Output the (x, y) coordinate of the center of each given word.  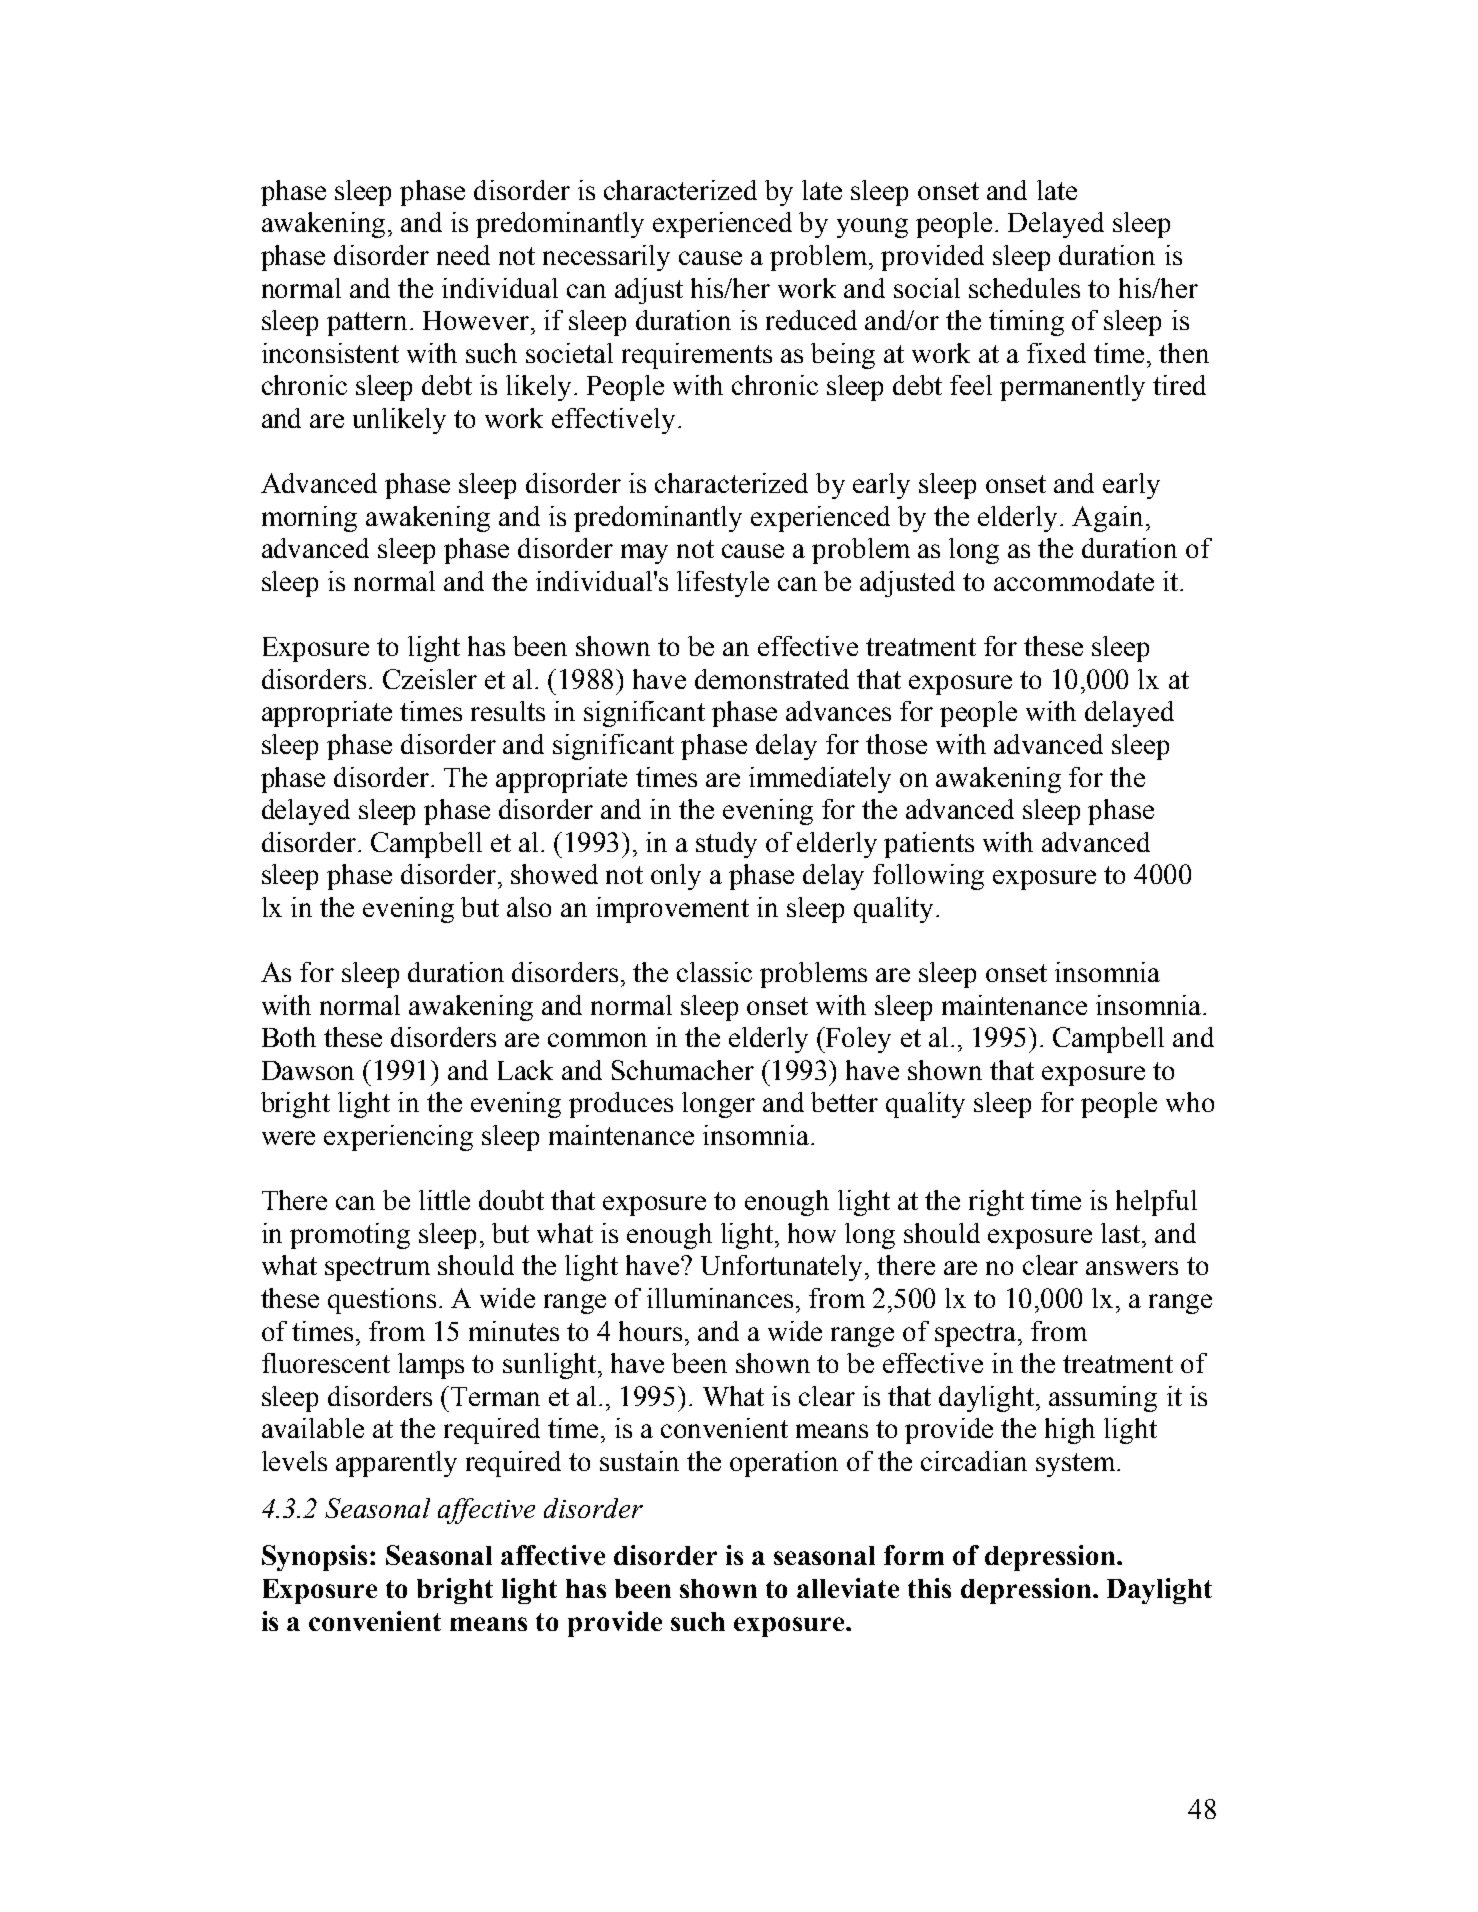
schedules (1024, 288)
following (928, 877)
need (463, 255)
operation (784, 1464)
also (529, 907)
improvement (672, 910)
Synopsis (314, 1558)
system (1077, 1465)
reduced (811, 320)
